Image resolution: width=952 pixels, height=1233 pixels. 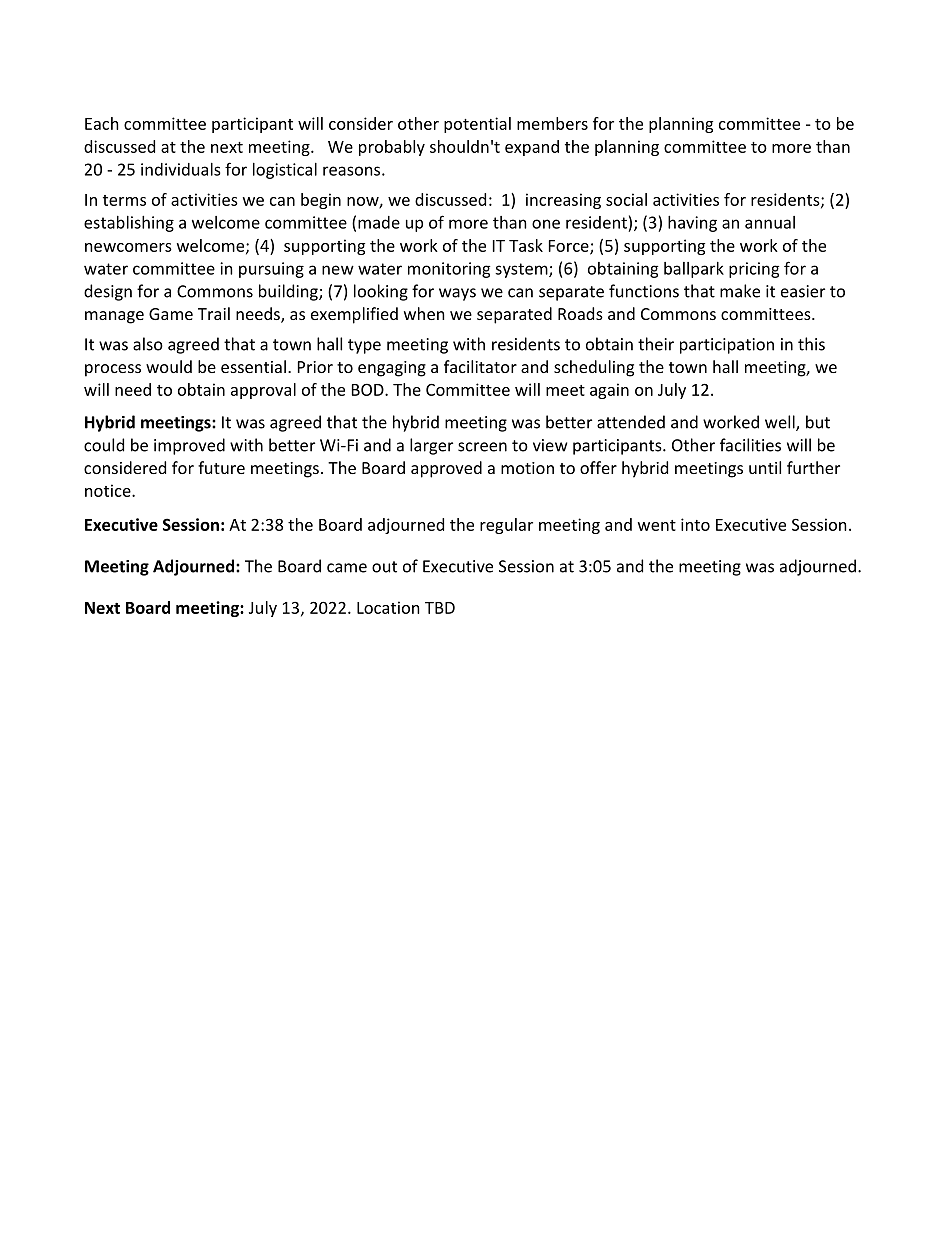 What do you see at coordinates (482, 447) in the screenshot?
I see `screen` at bounding box center [482, 447].
